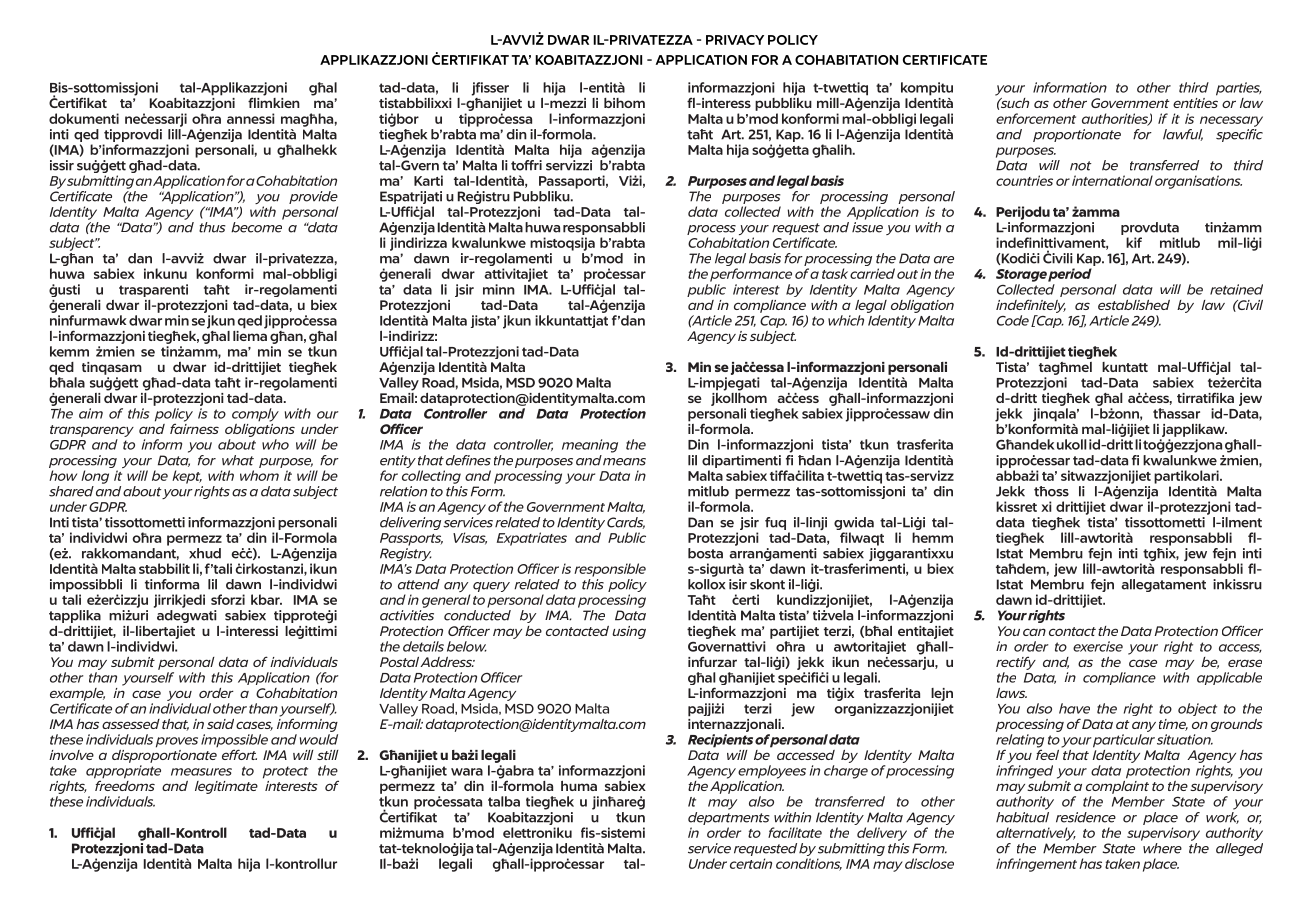  I want to click on provide, so click(313, 197).
